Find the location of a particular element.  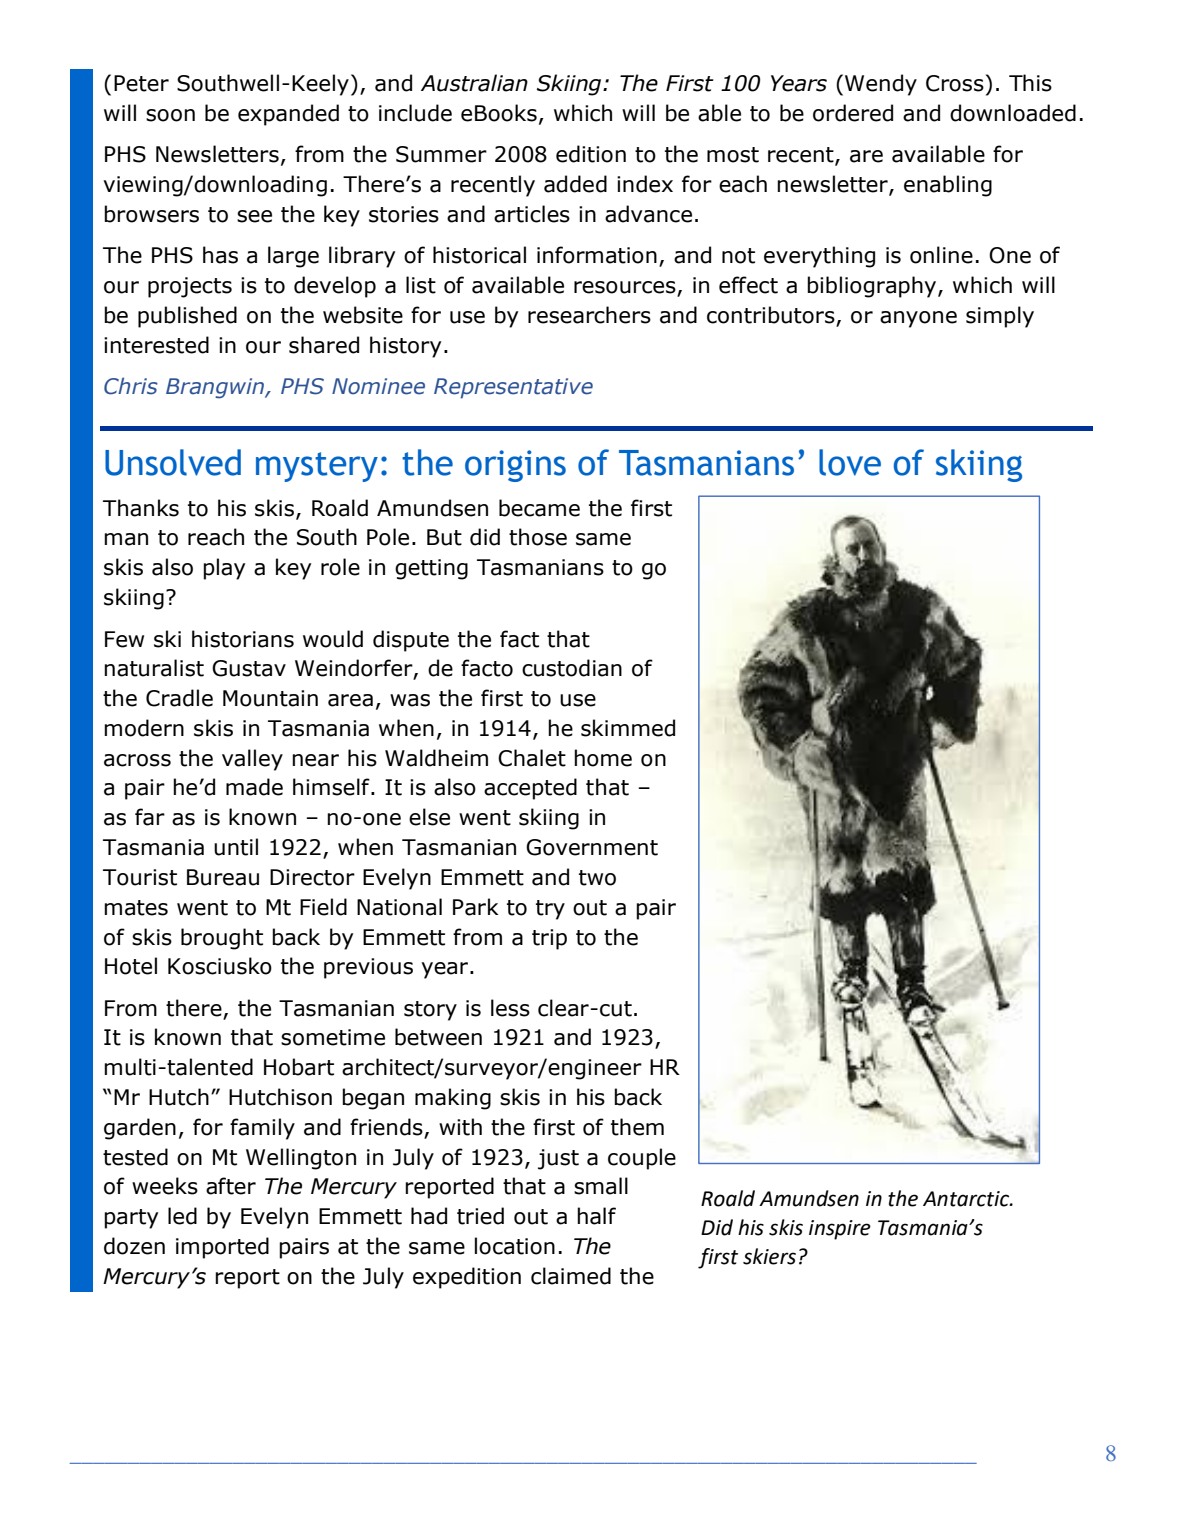

imported is located at coordinates (222, 1248).
